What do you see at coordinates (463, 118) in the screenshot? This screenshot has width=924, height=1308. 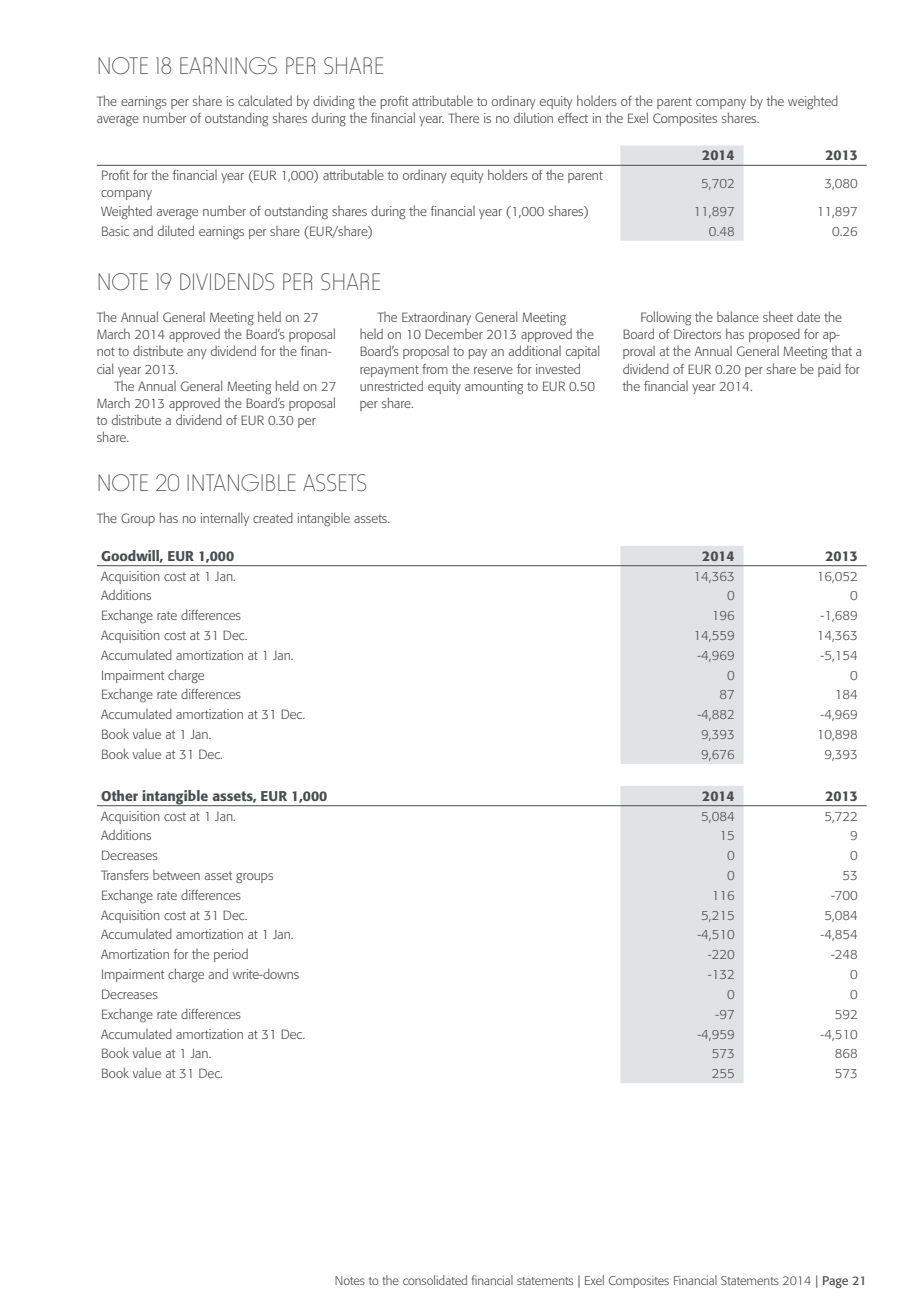 I see `There` at bounding box center [463, 118].
